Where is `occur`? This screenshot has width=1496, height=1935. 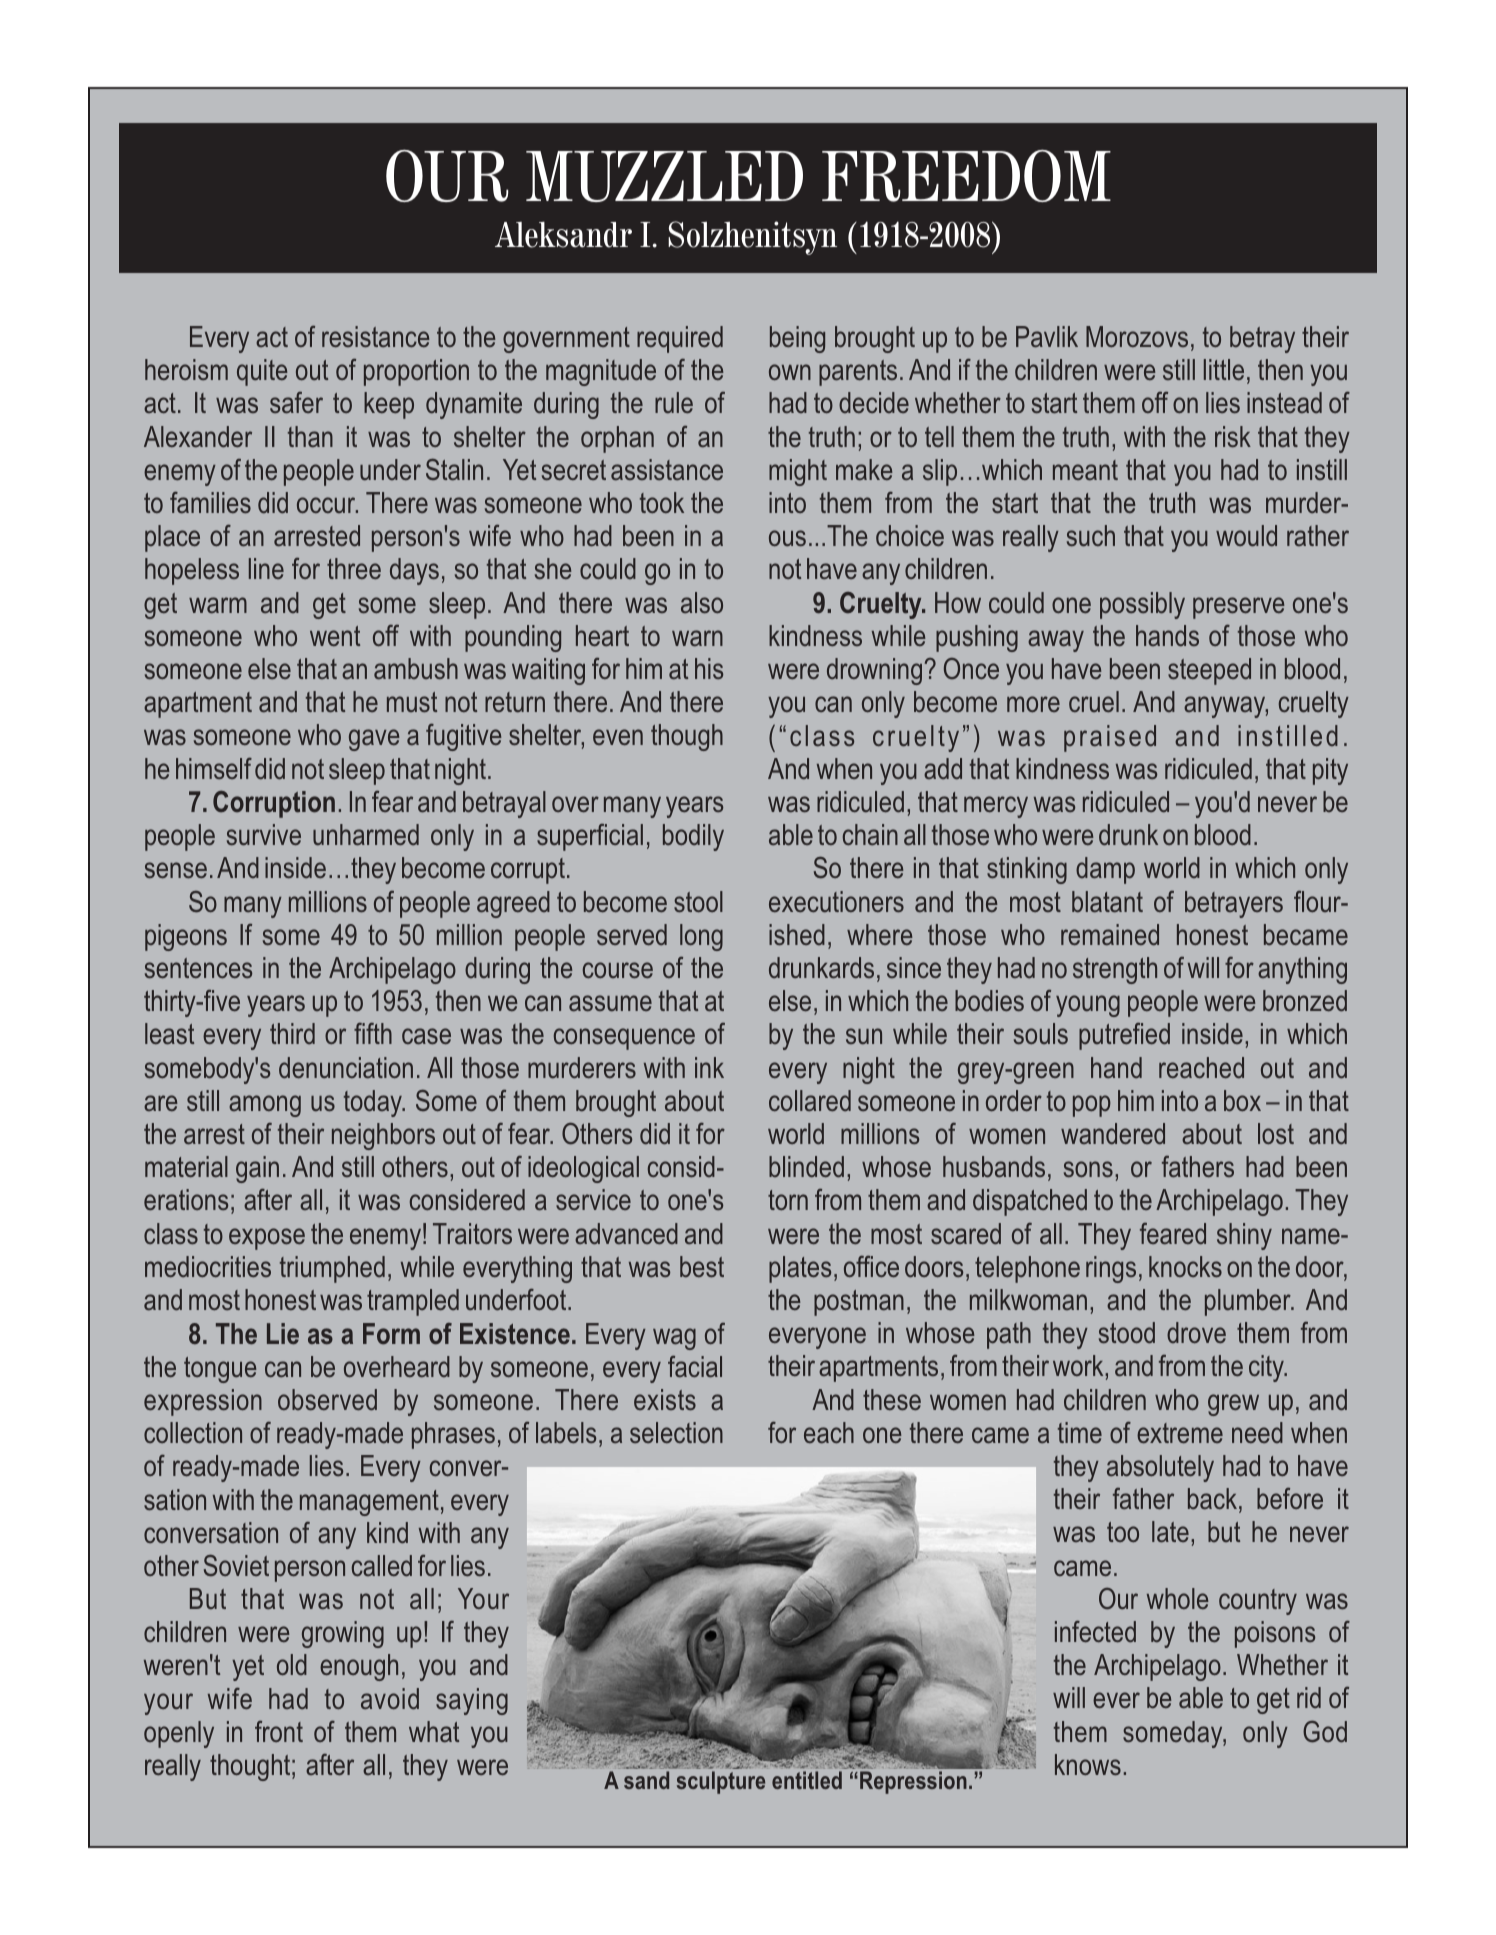 occur is located at coordinates (327, 505).
